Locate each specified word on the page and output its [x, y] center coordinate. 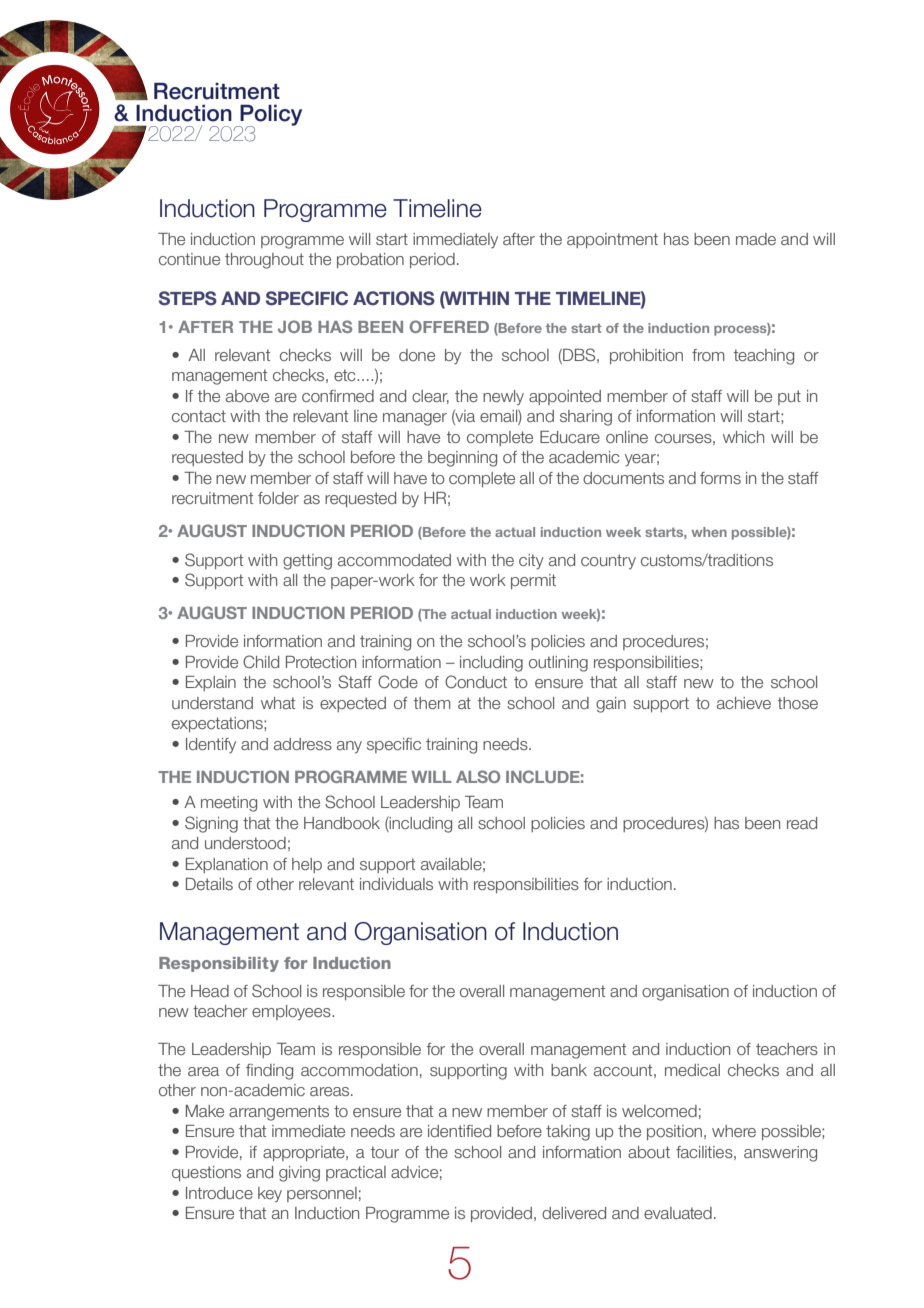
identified [459, 1131]
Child [261, 661]
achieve [744, 703]
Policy [270, 116]
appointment [612, 240]
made [756, 239]
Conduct [476, 681]
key [270, 1194]
